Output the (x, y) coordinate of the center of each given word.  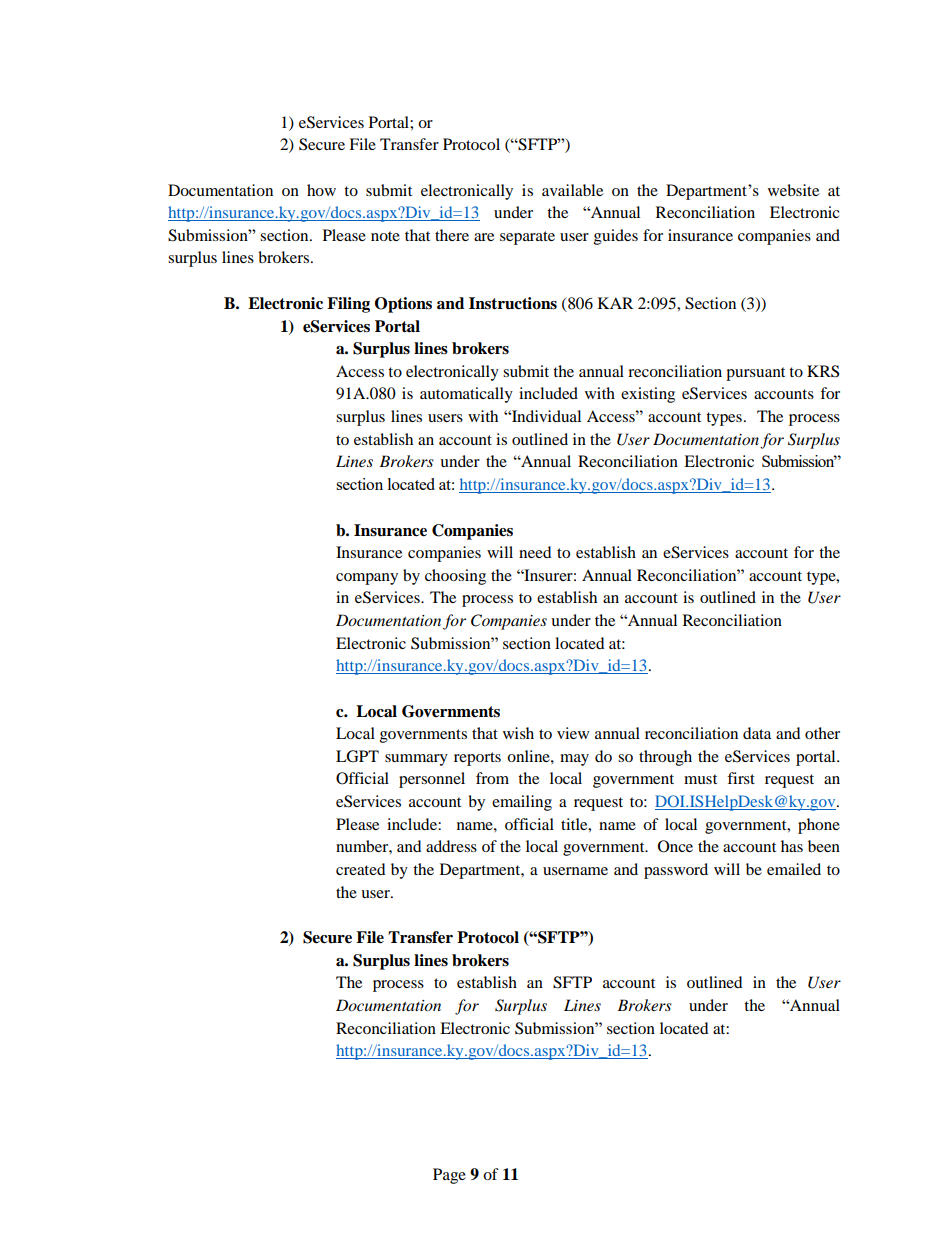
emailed (794, 869)
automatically (466, 395)
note (385, 236)
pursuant (755, 374)
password (676, 871)
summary (416, 760)
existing (648, 395)
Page (449, 1176)
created (361, 869)
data (757, 733)
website (793, 190)
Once (675, 846)
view (573, 733)
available (572, 190)
